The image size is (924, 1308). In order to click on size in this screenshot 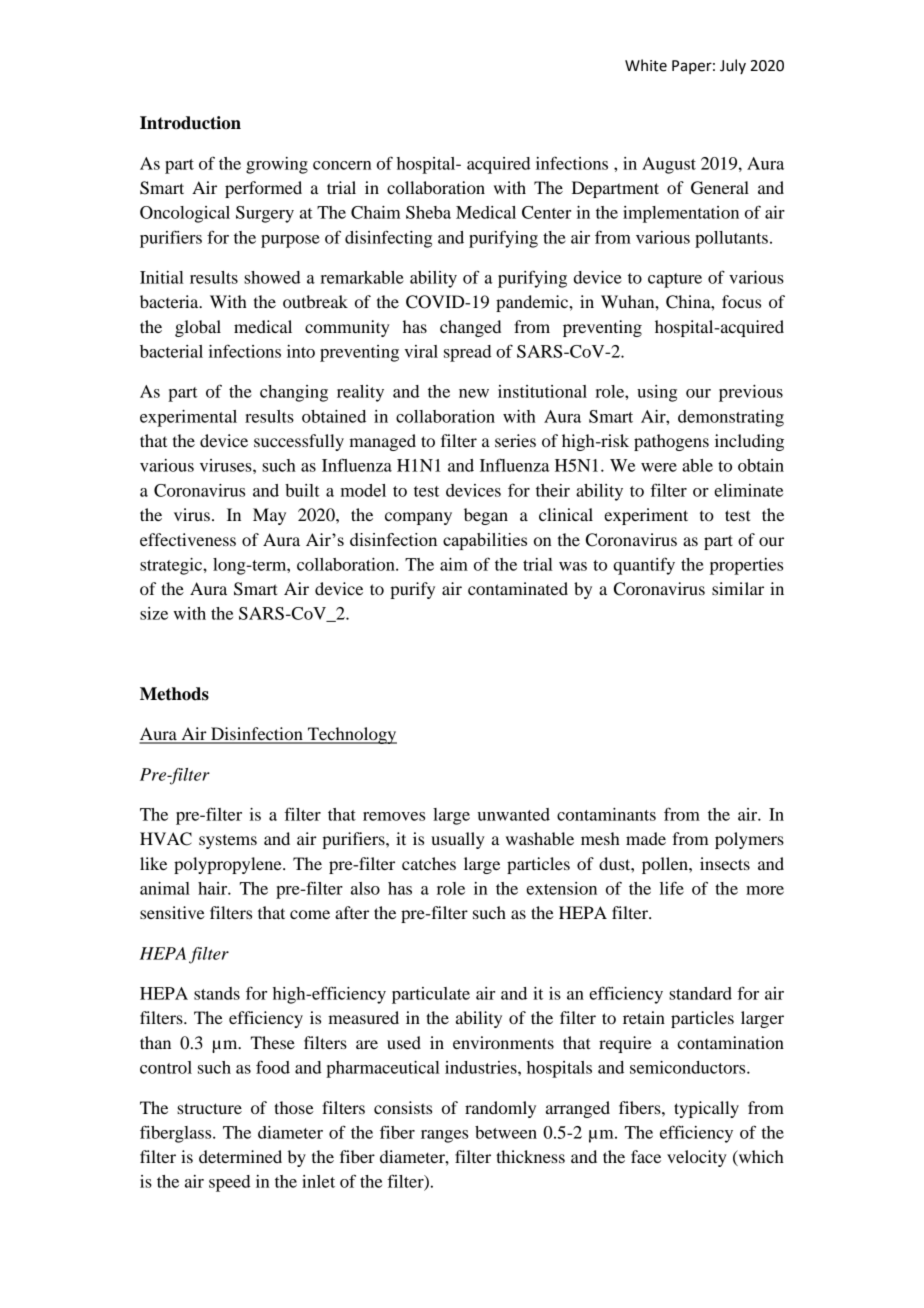, I will do `click(154, 613)`.
